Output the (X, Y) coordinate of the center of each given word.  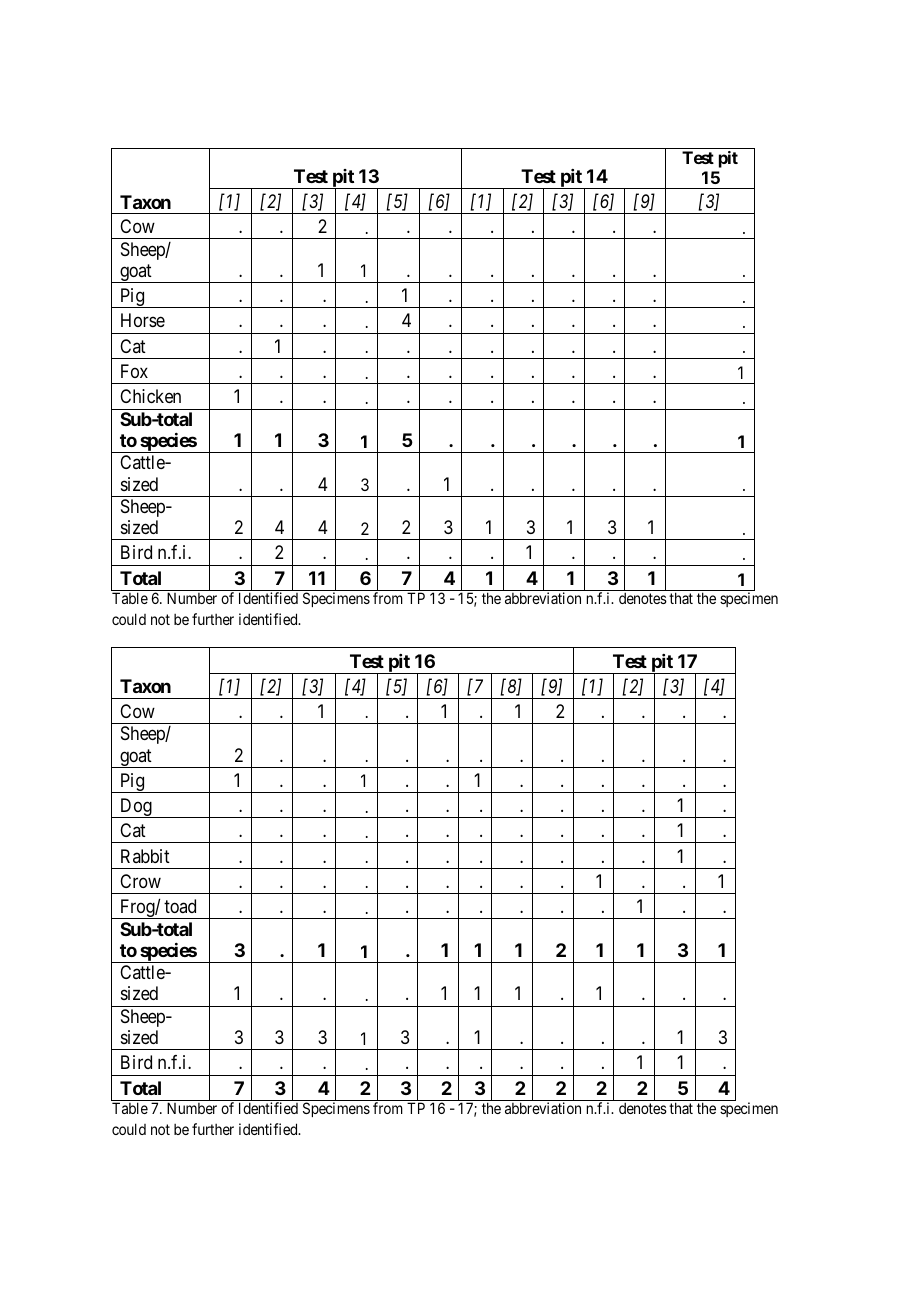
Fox (134, 371)
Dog (136, 808)
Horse (143, 320)
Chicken (150, 396)
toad (180, 906)
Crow (140, 881)
